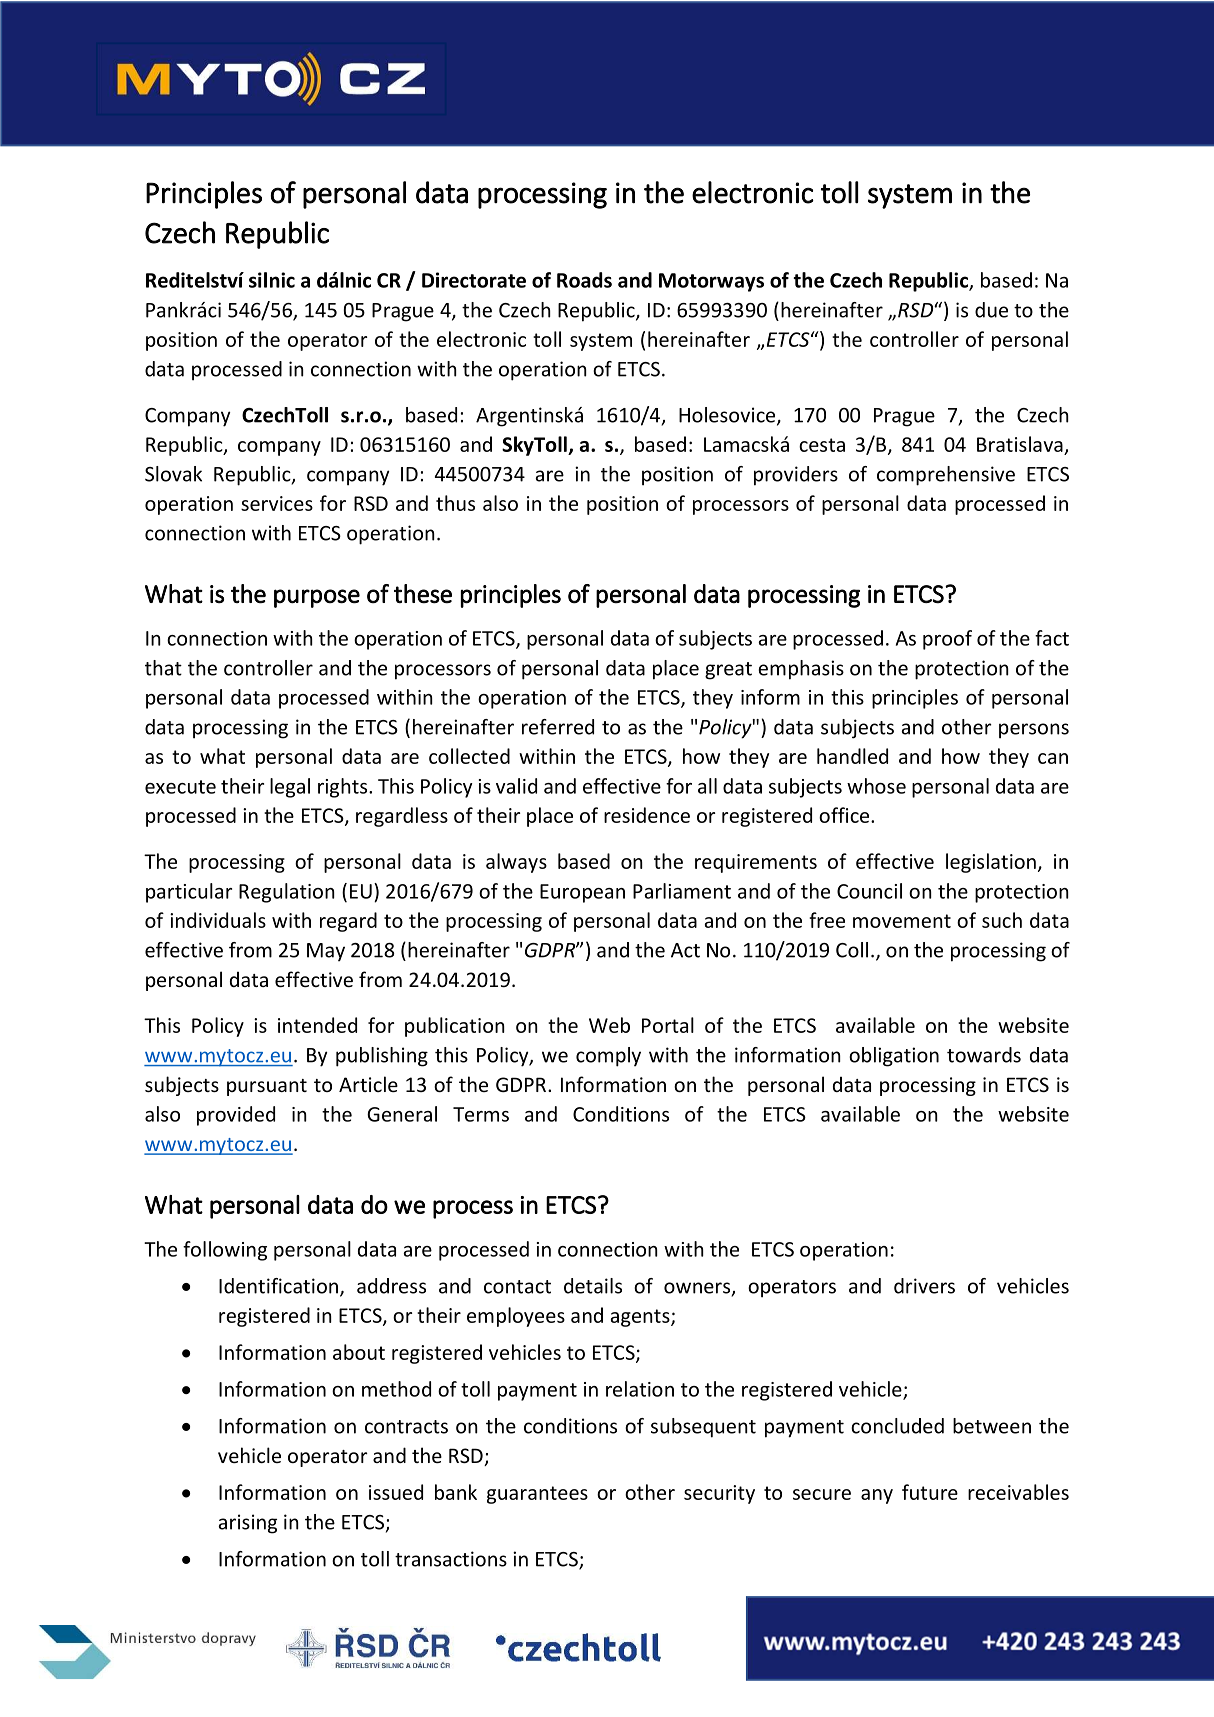  What do you see at coordinates (287, 893) in the screenshot?
I see `Regulation` at bounding box center [287, 893].
